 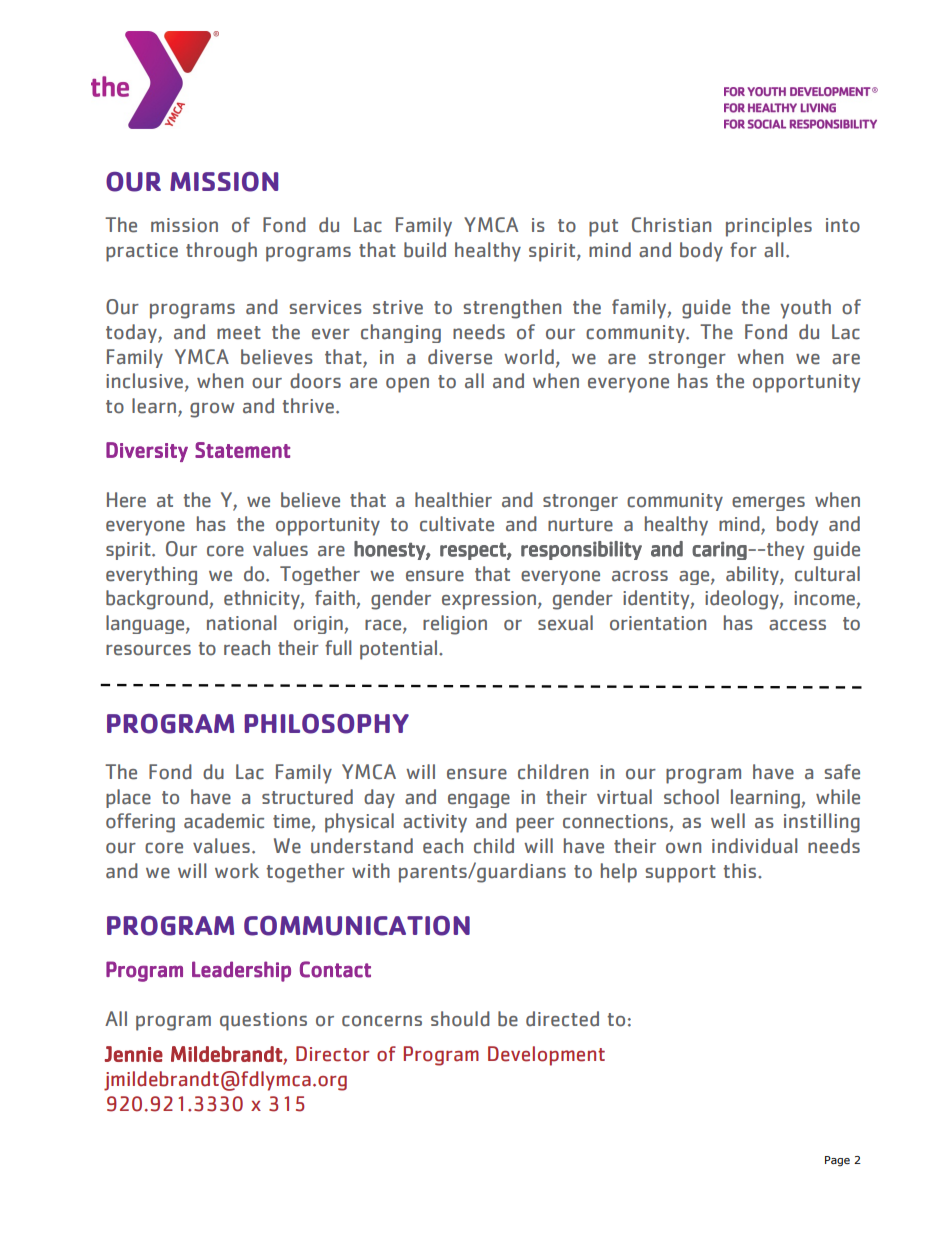 What do you see at coordinates (837, 1161) in the screenshot?
I see `Page` at bounding box center [837, 1161].
